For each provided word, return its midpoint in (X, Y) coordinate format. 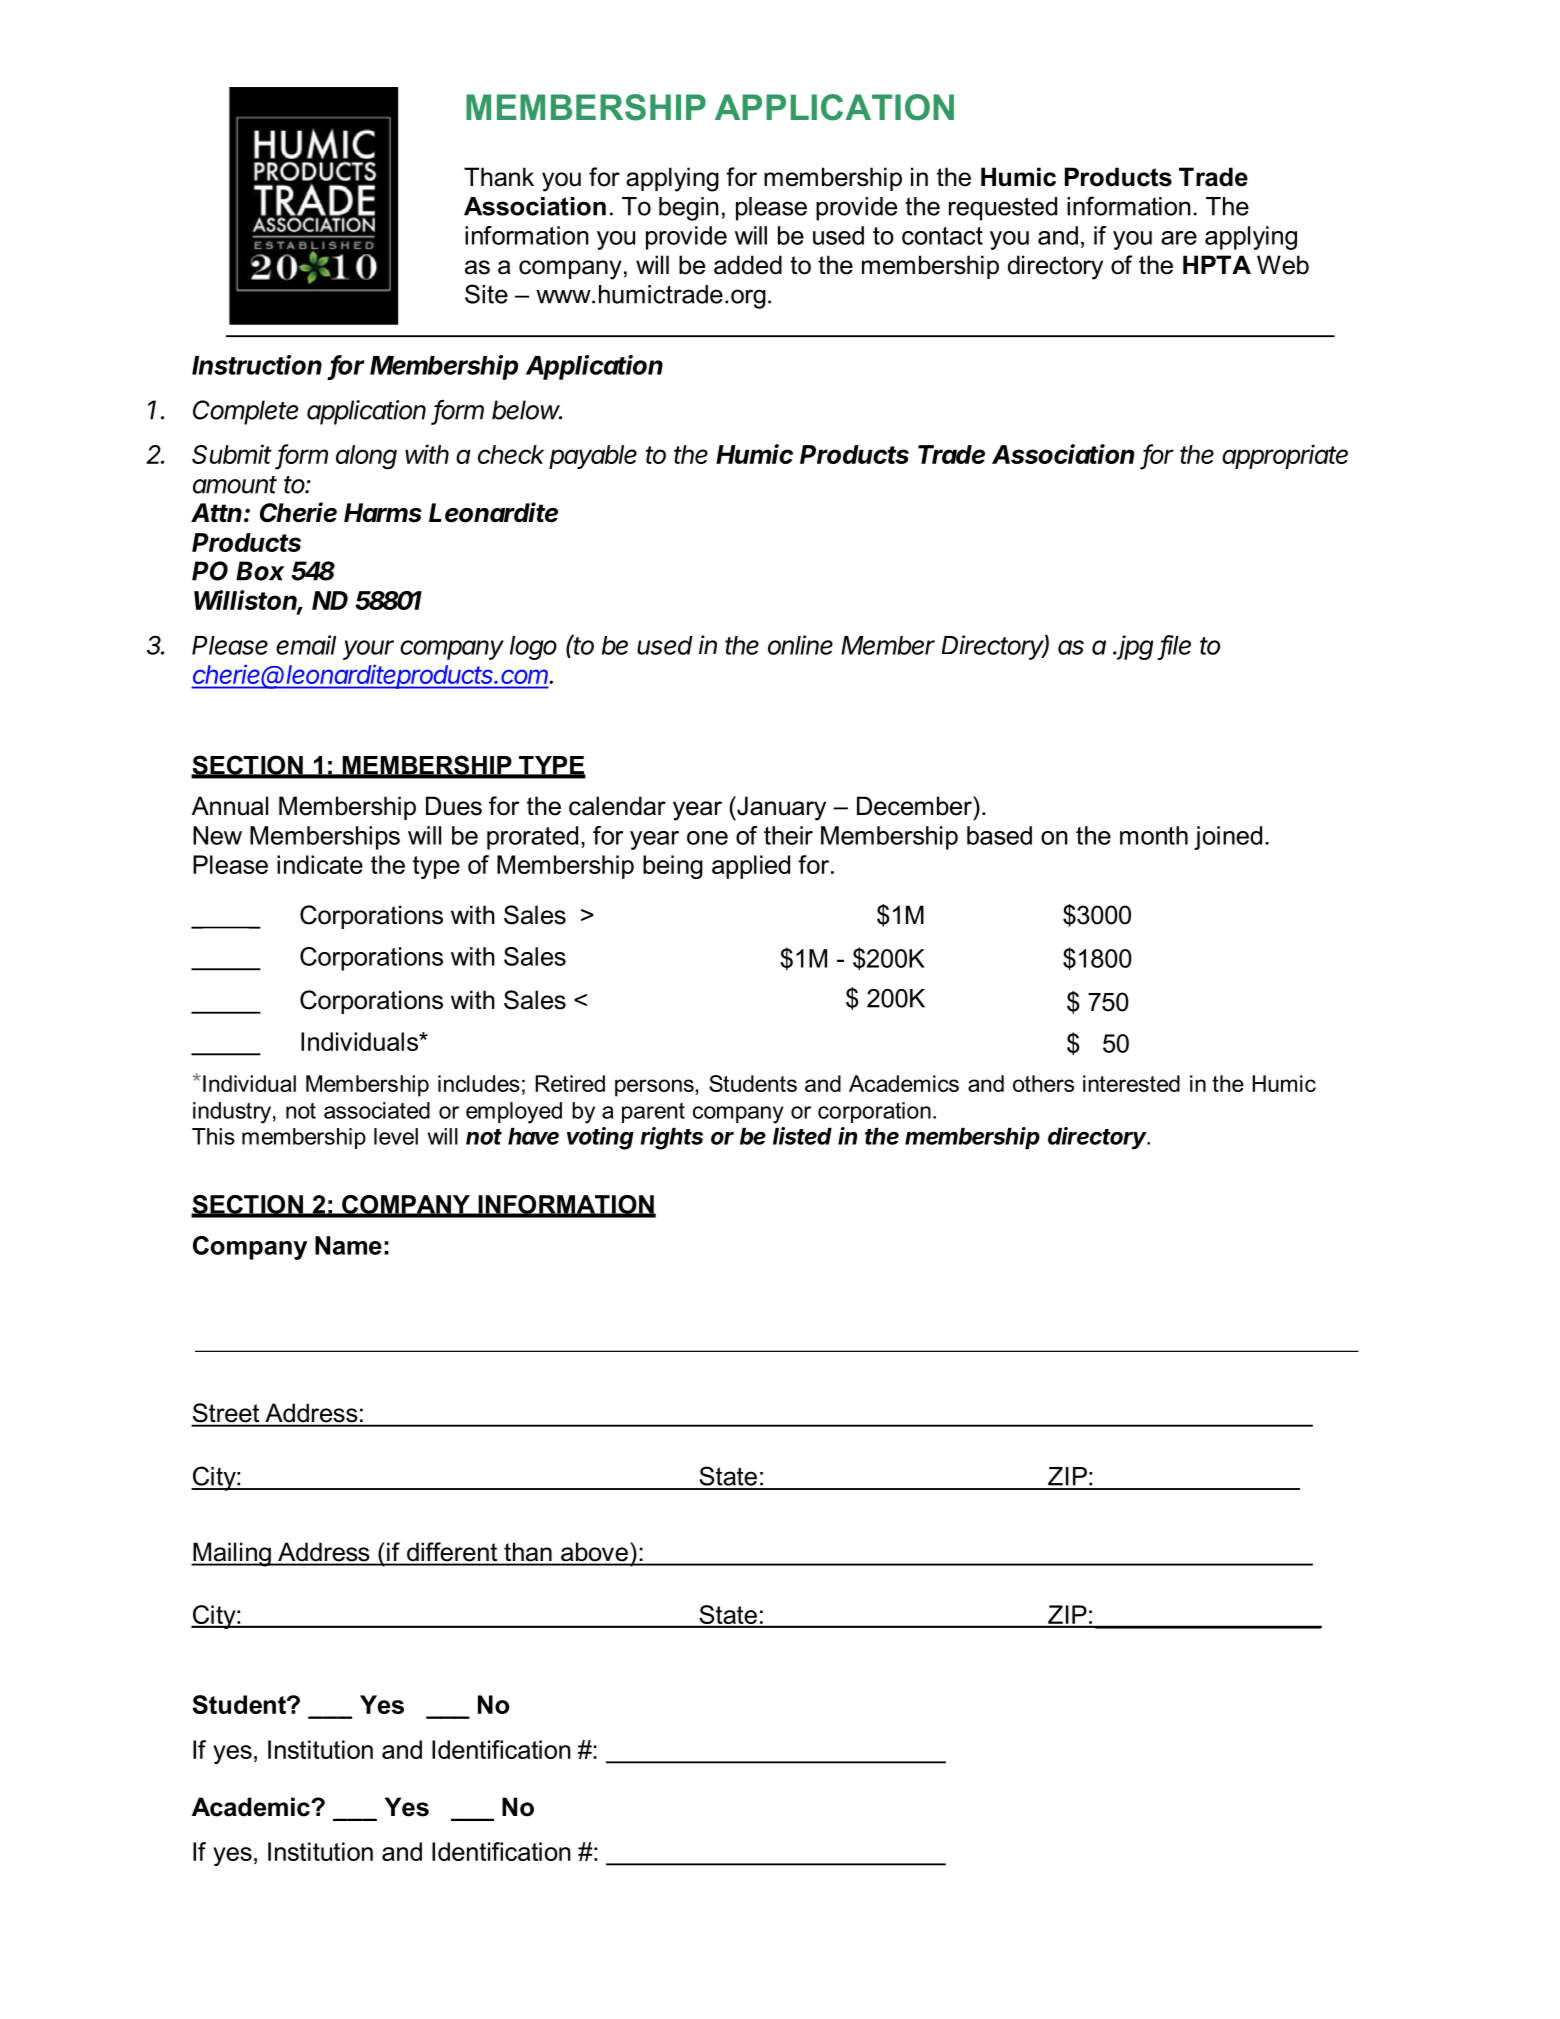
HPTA (1217, 264)
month (1154, 835)
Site (486, 294)
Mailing (232, 1554)
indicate (320, 864)
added (748, 265)
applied (751, 867)
